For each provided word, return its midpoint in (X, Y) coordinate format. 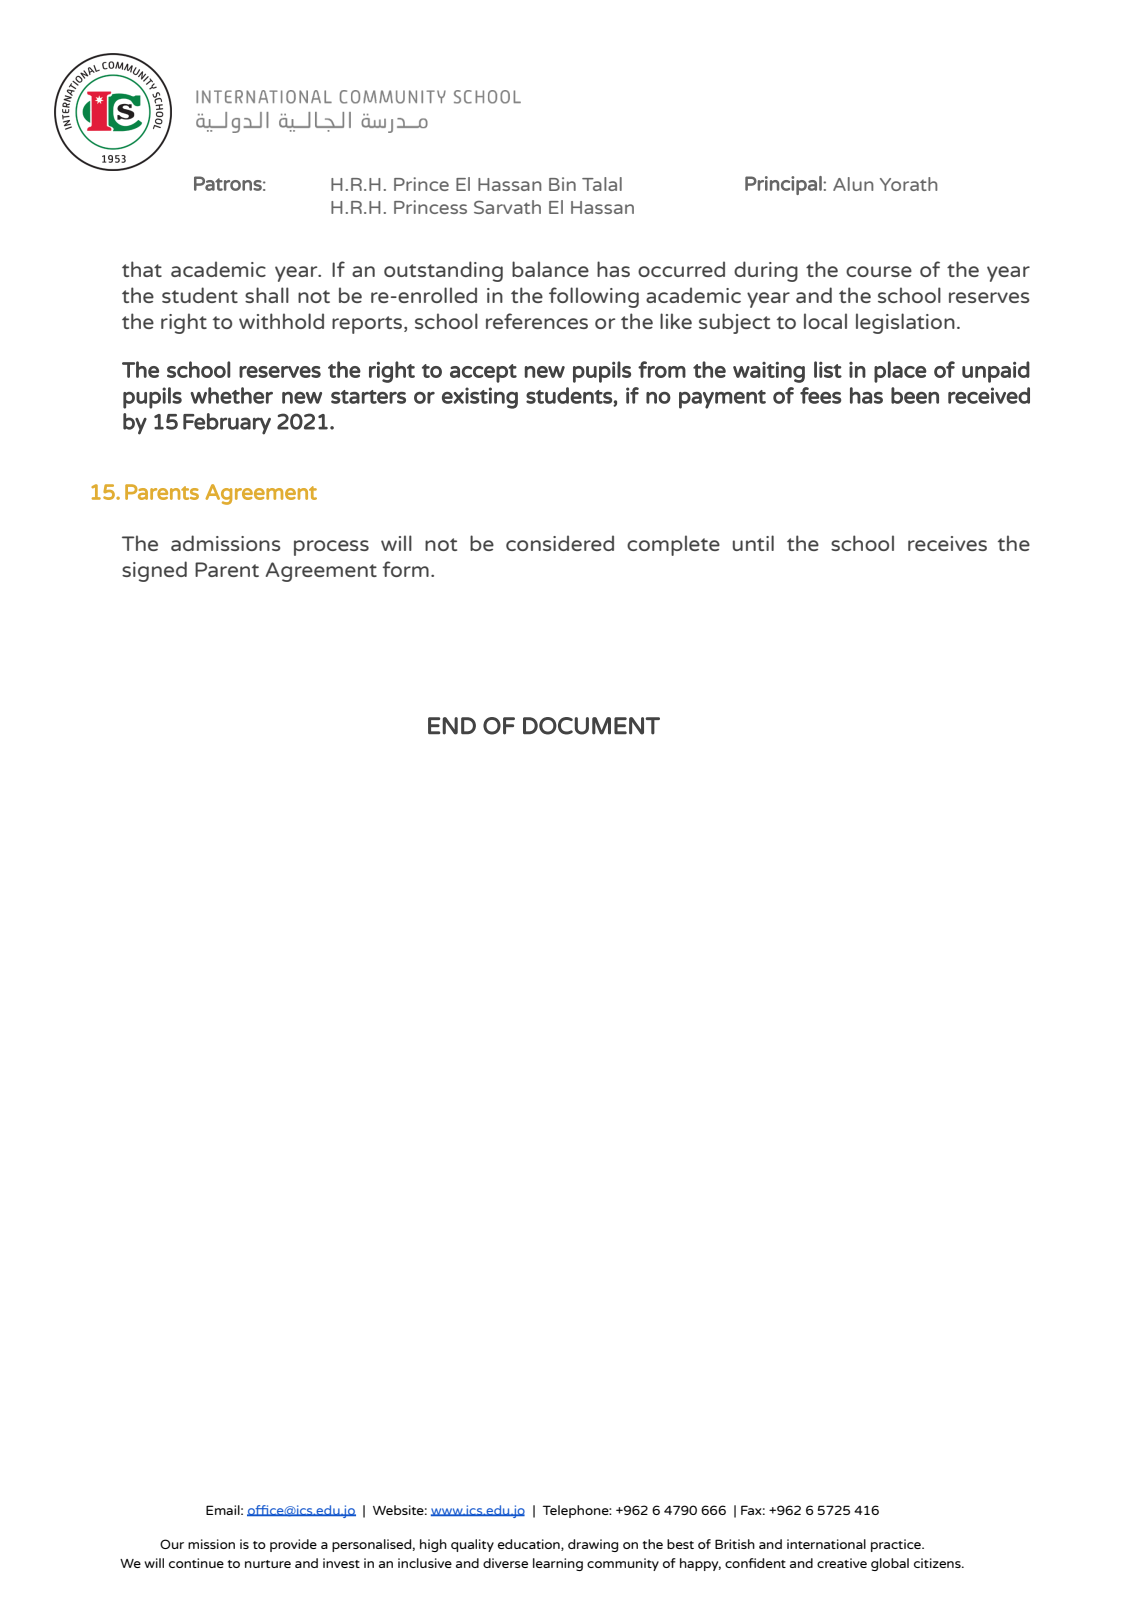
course (879, 271)
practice (897, 1545)
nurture (268, 1564)
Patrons (228, 183)
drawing (593, 1545)
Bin (562, 184)
